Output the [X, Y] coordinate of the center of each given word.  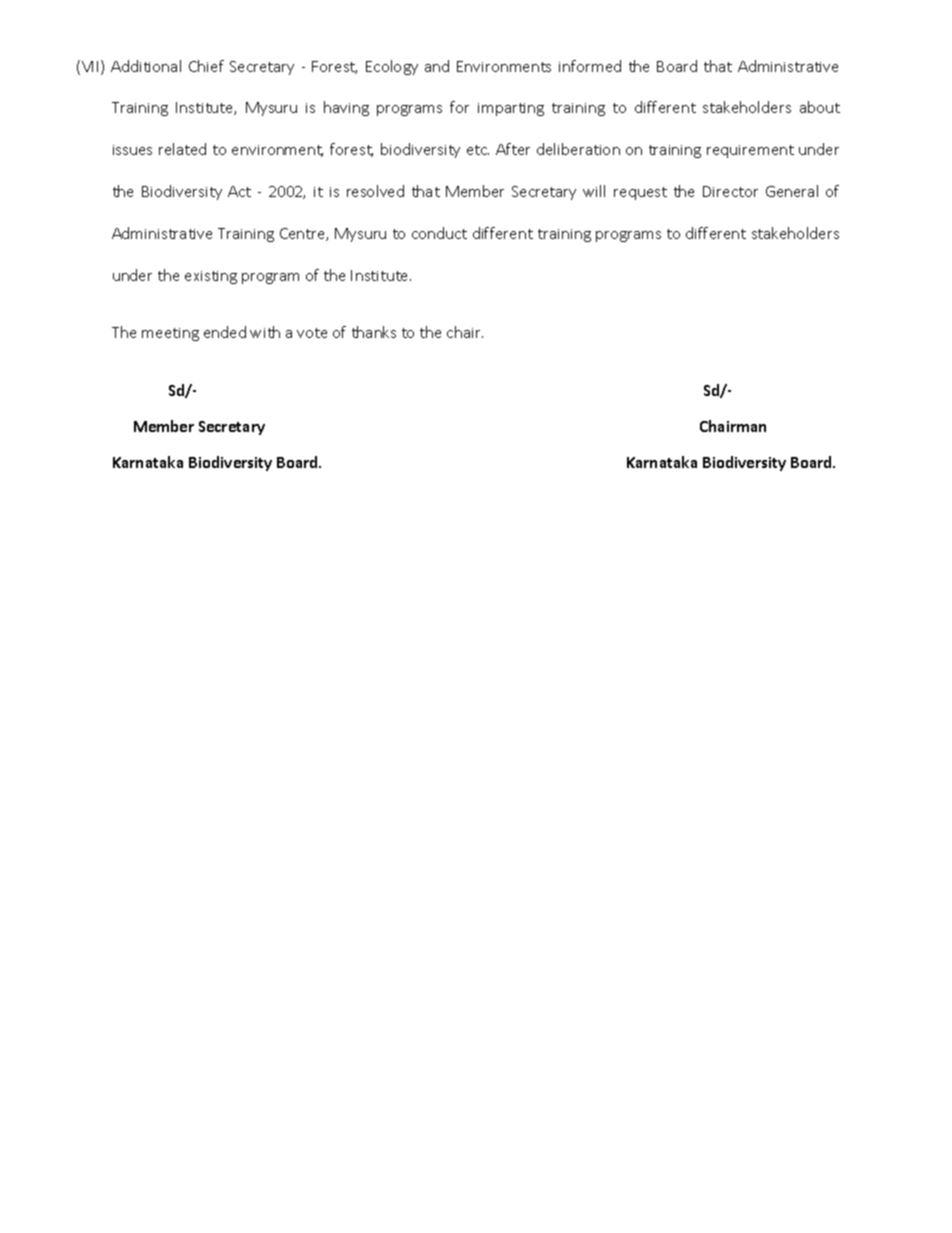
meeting [170, 334]
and [437, 66]
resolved [375, 191]
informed [590, 66]
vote [312, 333]
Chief [206, 66]
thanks [374, 332]
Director [730, 191]
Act [239, 191]
